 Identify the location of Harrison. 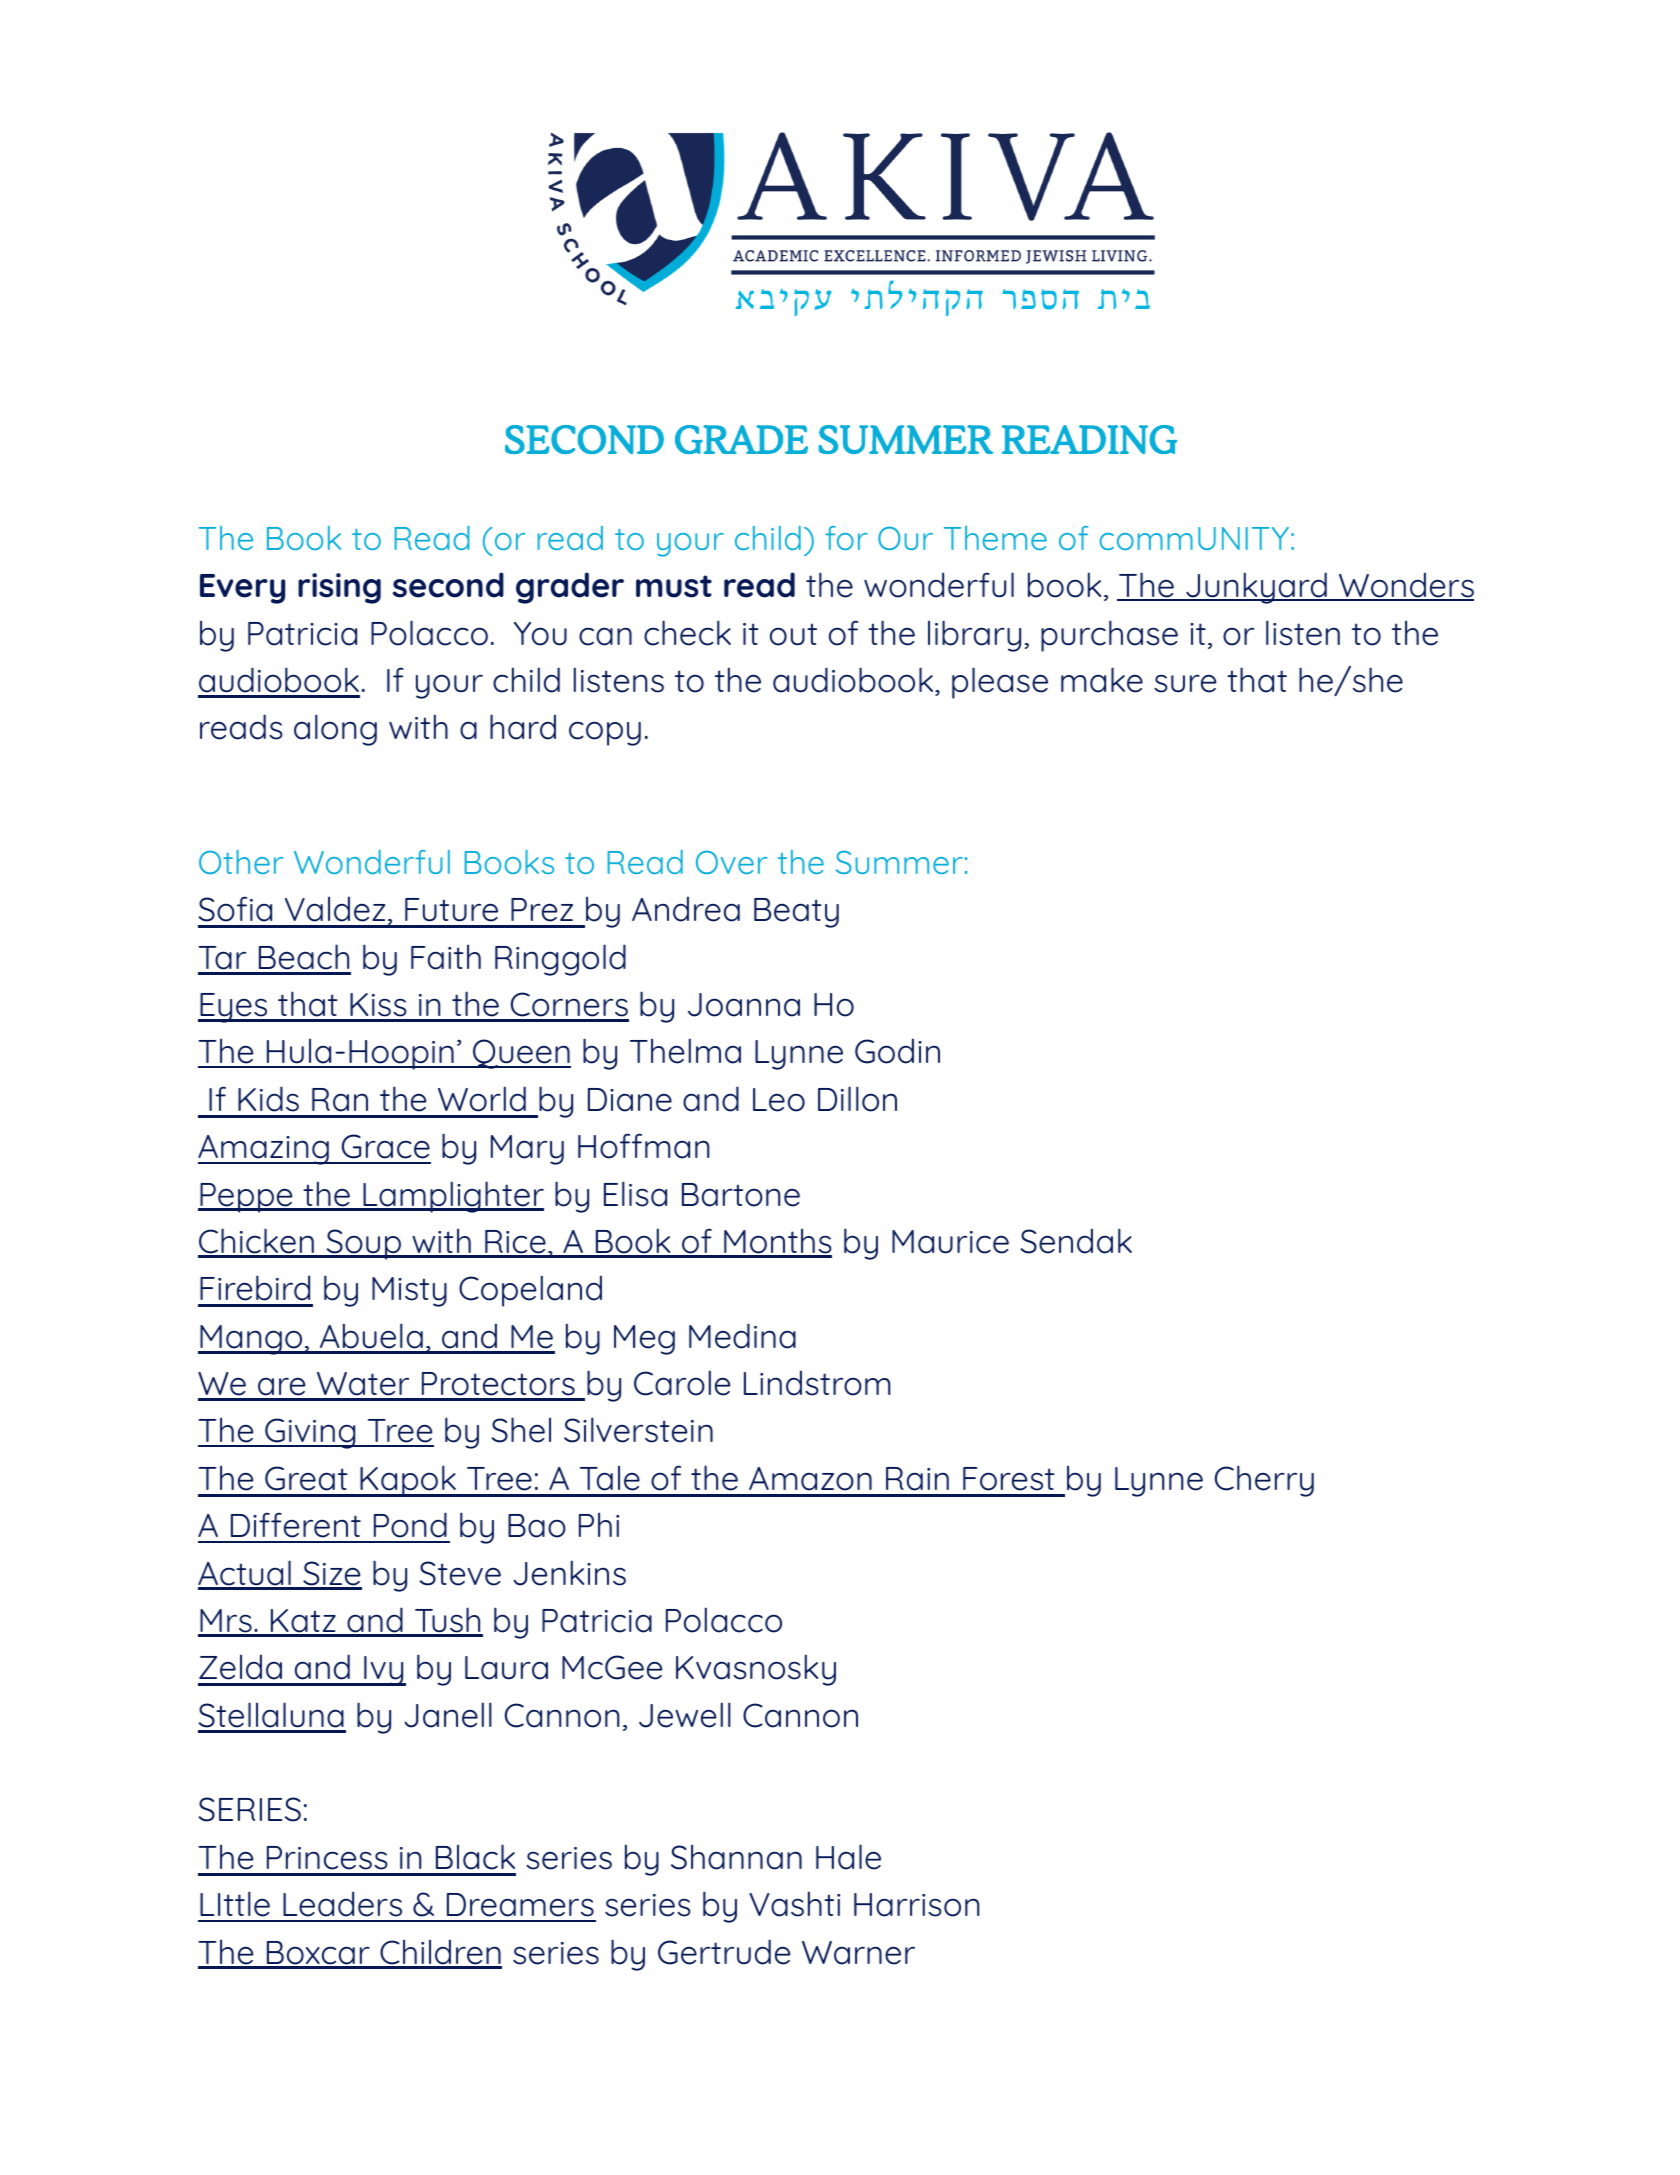
(916, 1905).
